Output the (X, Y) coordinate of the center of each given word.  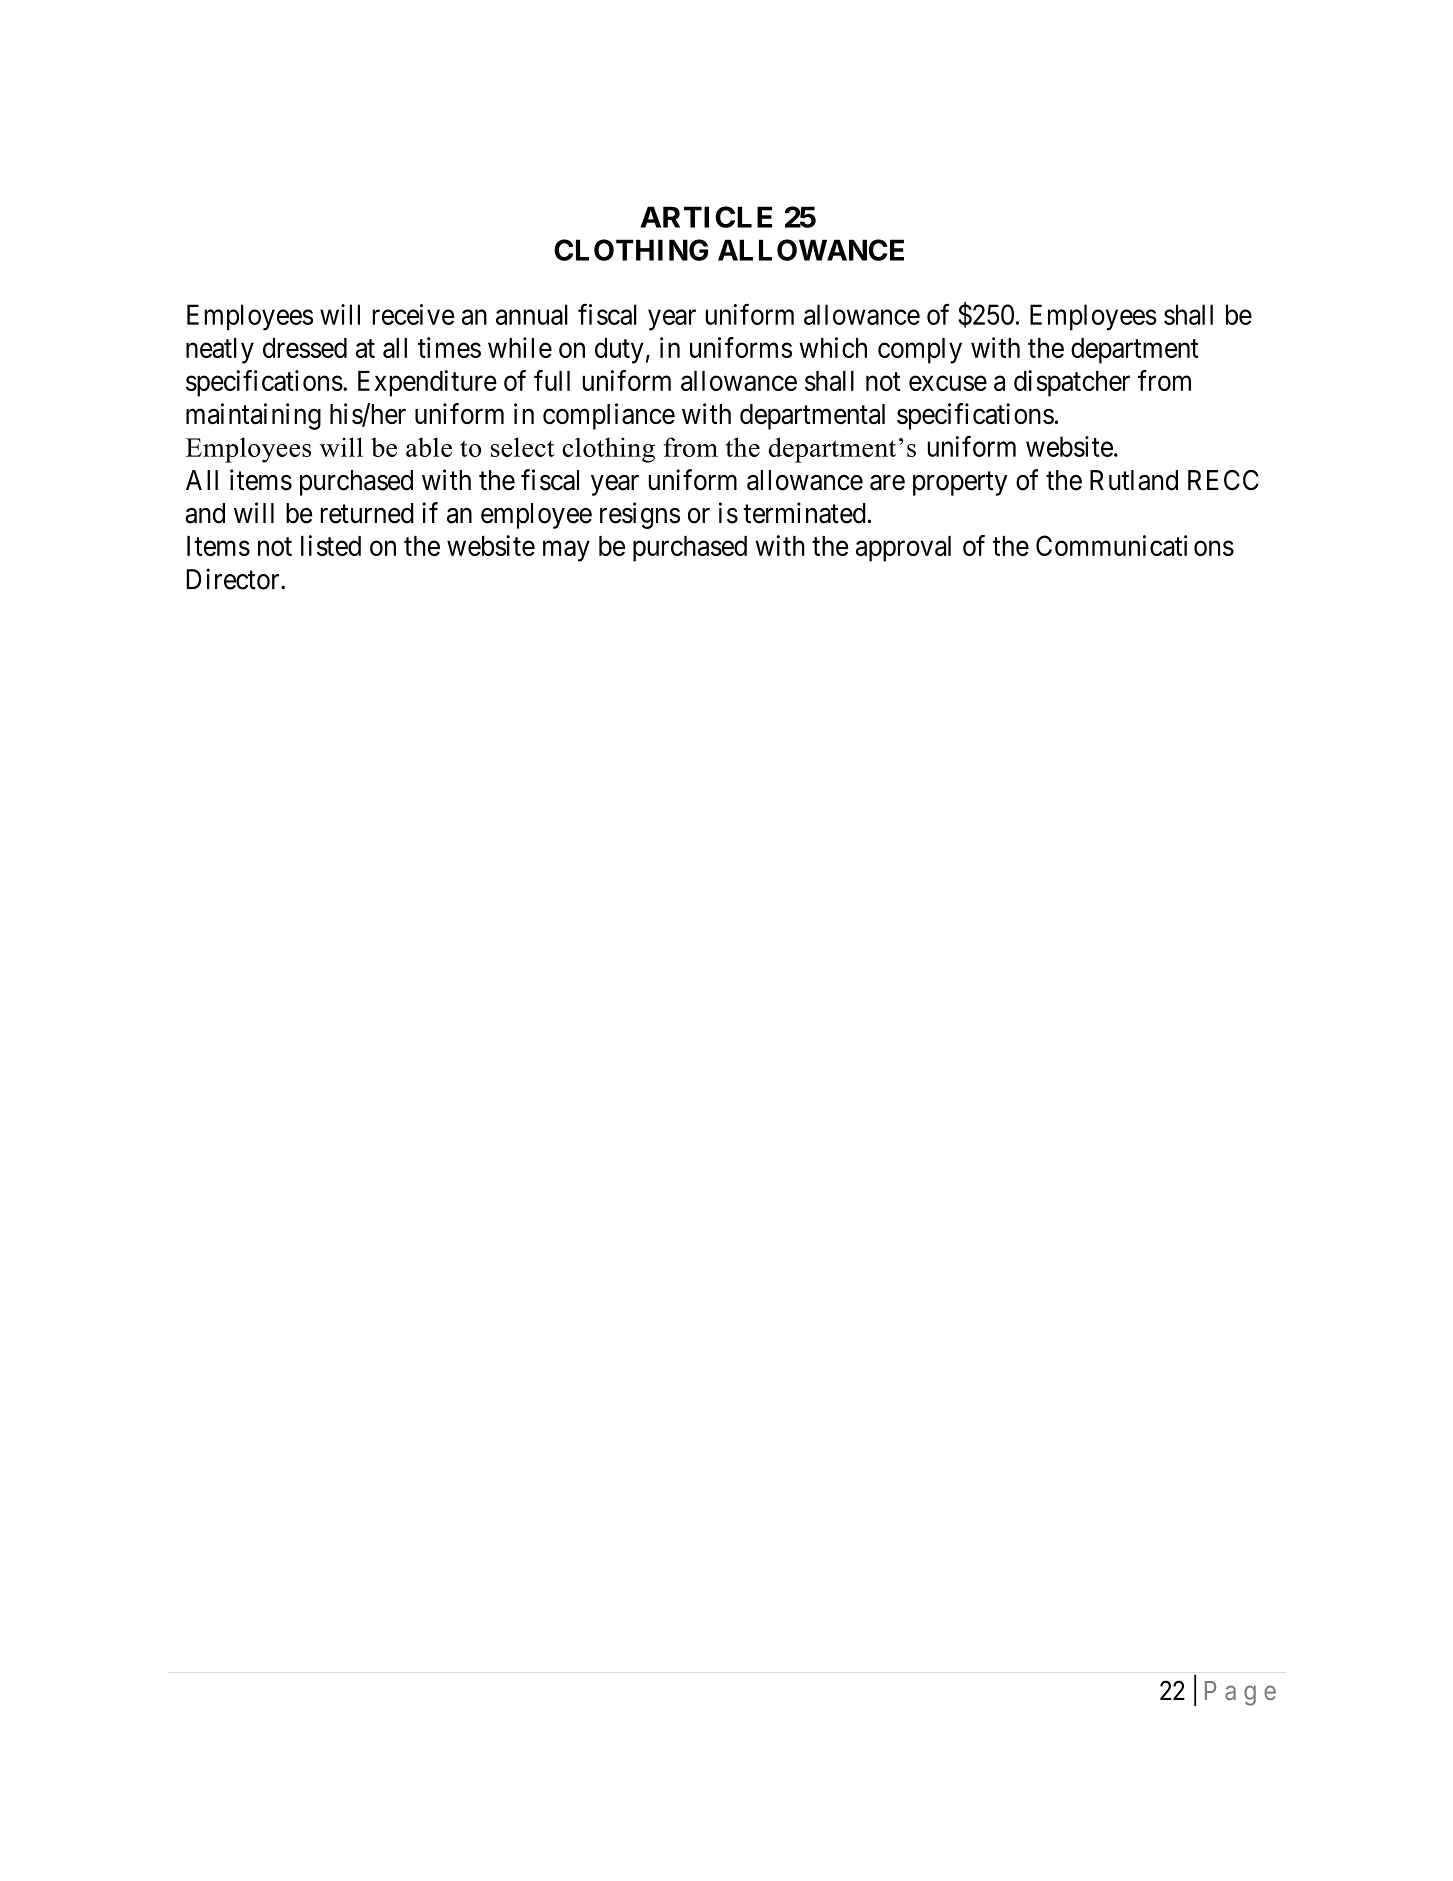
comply (920, 351)
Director (234, 579)
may (566, 551)
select (523, 447)
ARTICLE (706, 217)
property (960, 484)
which (833, 347)
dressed (305, 348)
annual (532, 314)
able (429, 447)
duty (619, 351)
